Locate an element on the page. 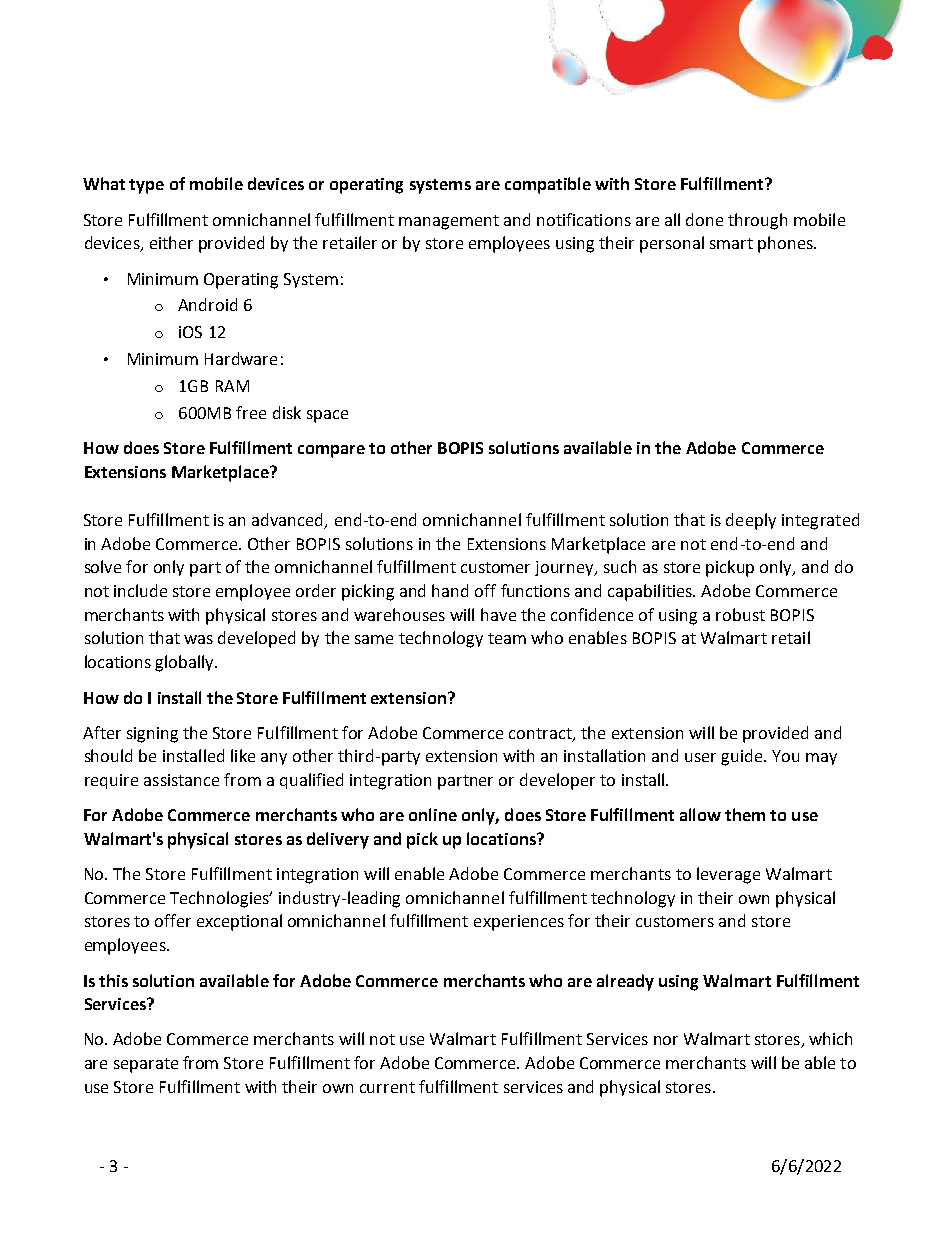 The width and height of the document is (952, 1233). through is located at coordinates (757, 221).
